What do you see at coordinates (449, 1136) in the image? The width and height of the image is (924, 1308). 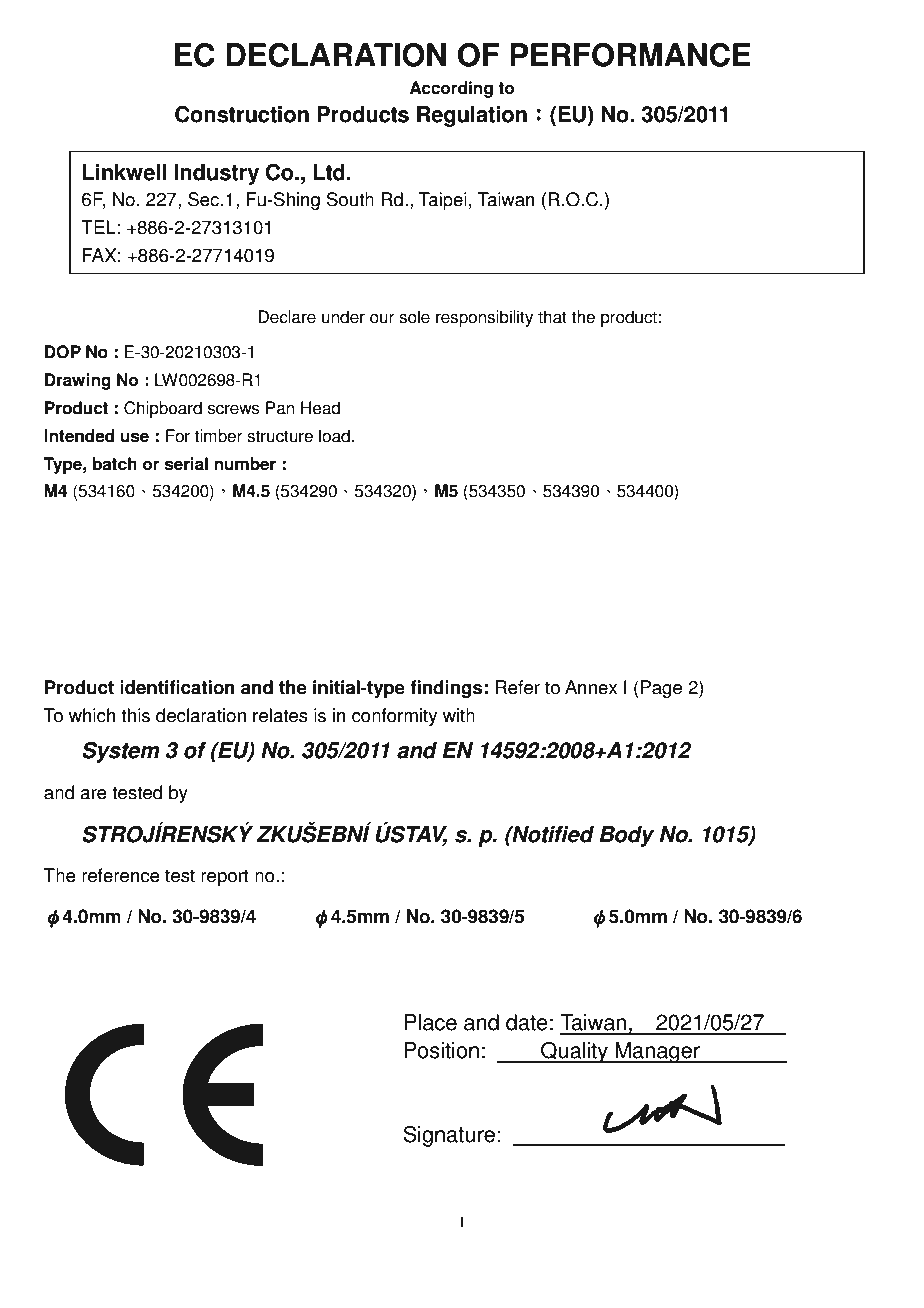 I see `Signature` at bounding box center [449, 1136].
